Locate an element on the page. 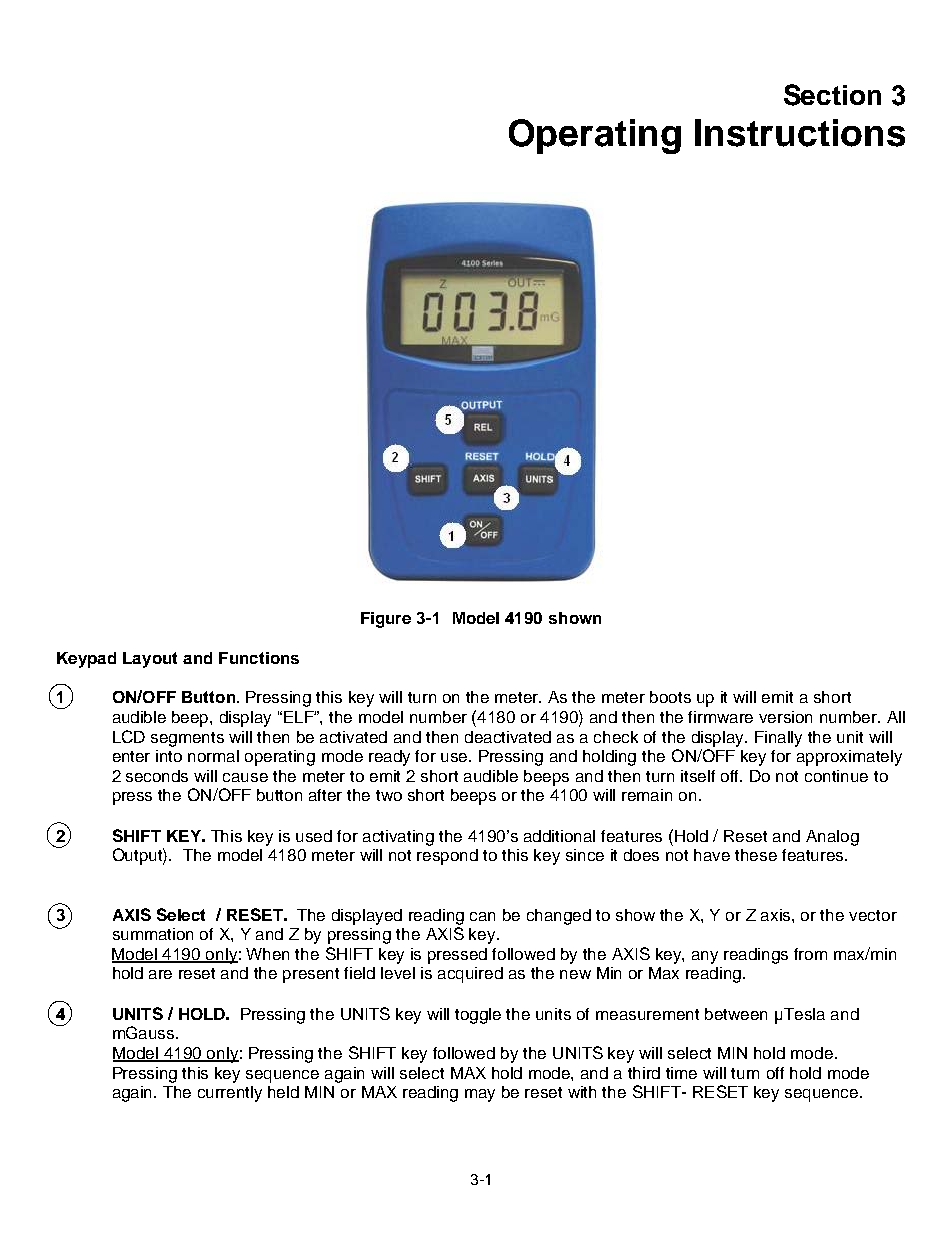  ready is located at coordinates (389, 758).
